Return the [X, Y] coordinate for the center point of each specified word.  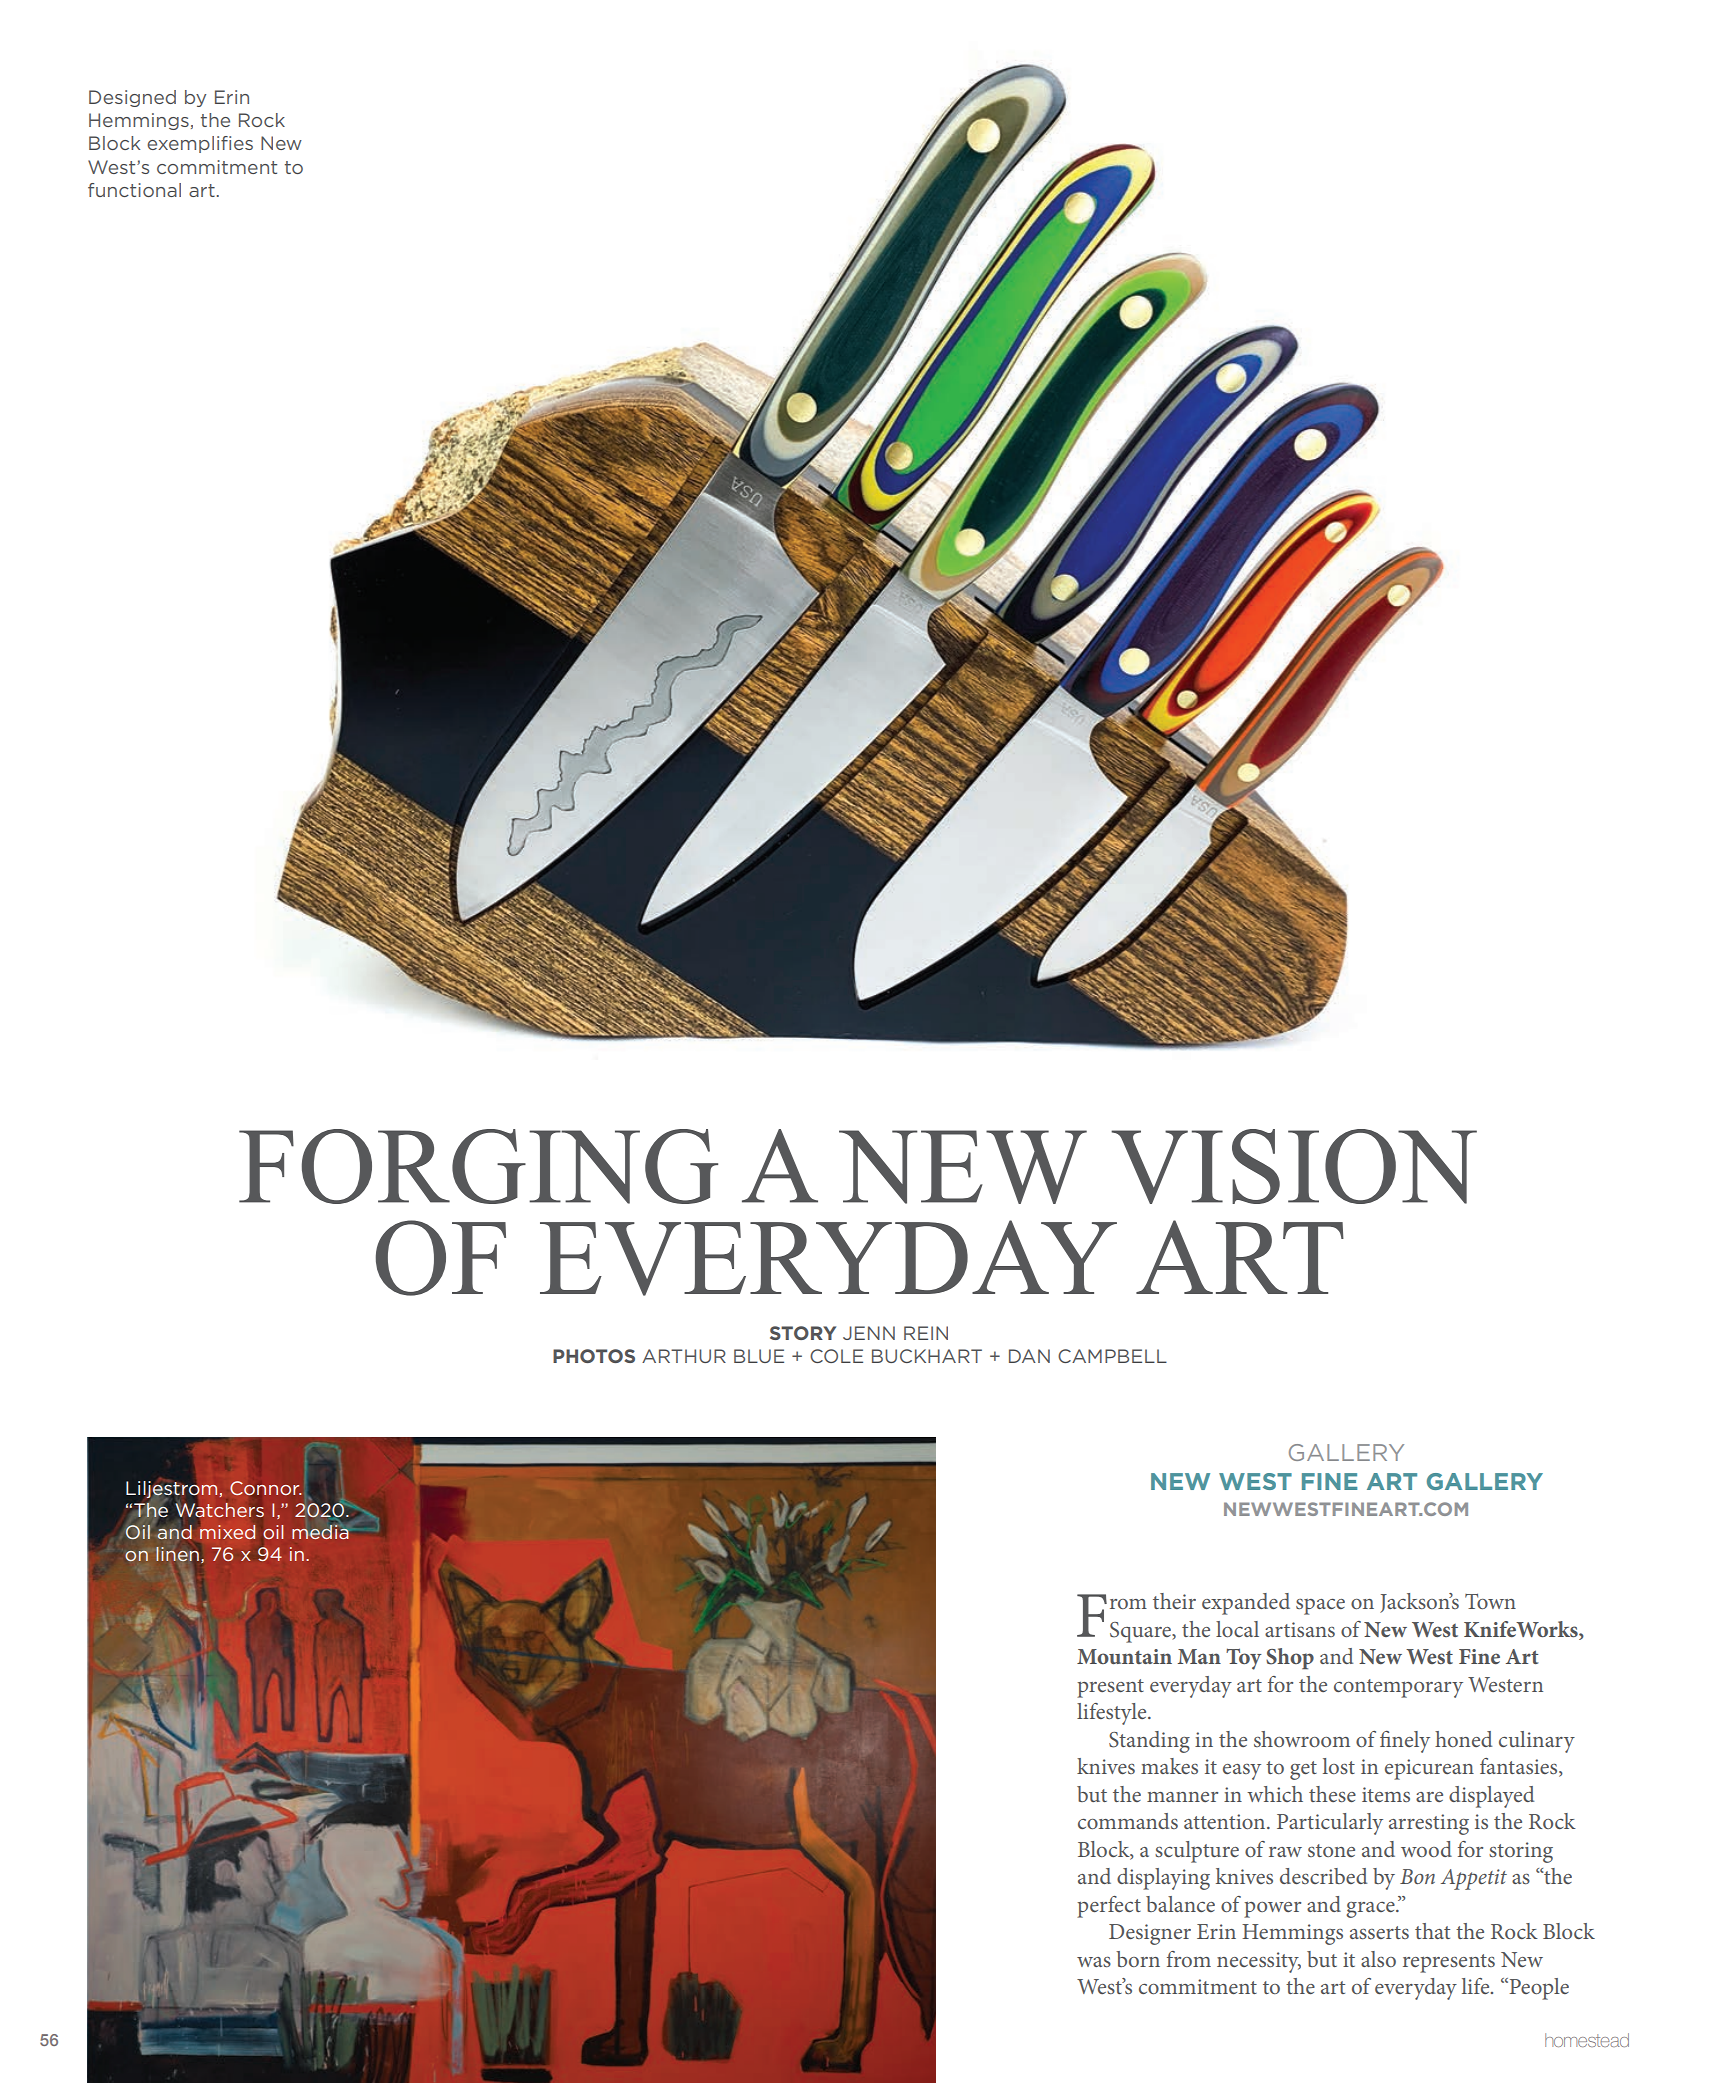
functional [134, 190]
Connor [265, 1488]
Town [1490, 1601]
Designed [132, 98]
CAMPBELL [1112, 1356]
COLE [836, 1356]
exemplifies [200, 144]
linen [177, 1554]
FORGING [478, 1166]
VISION [1294, 1166]
